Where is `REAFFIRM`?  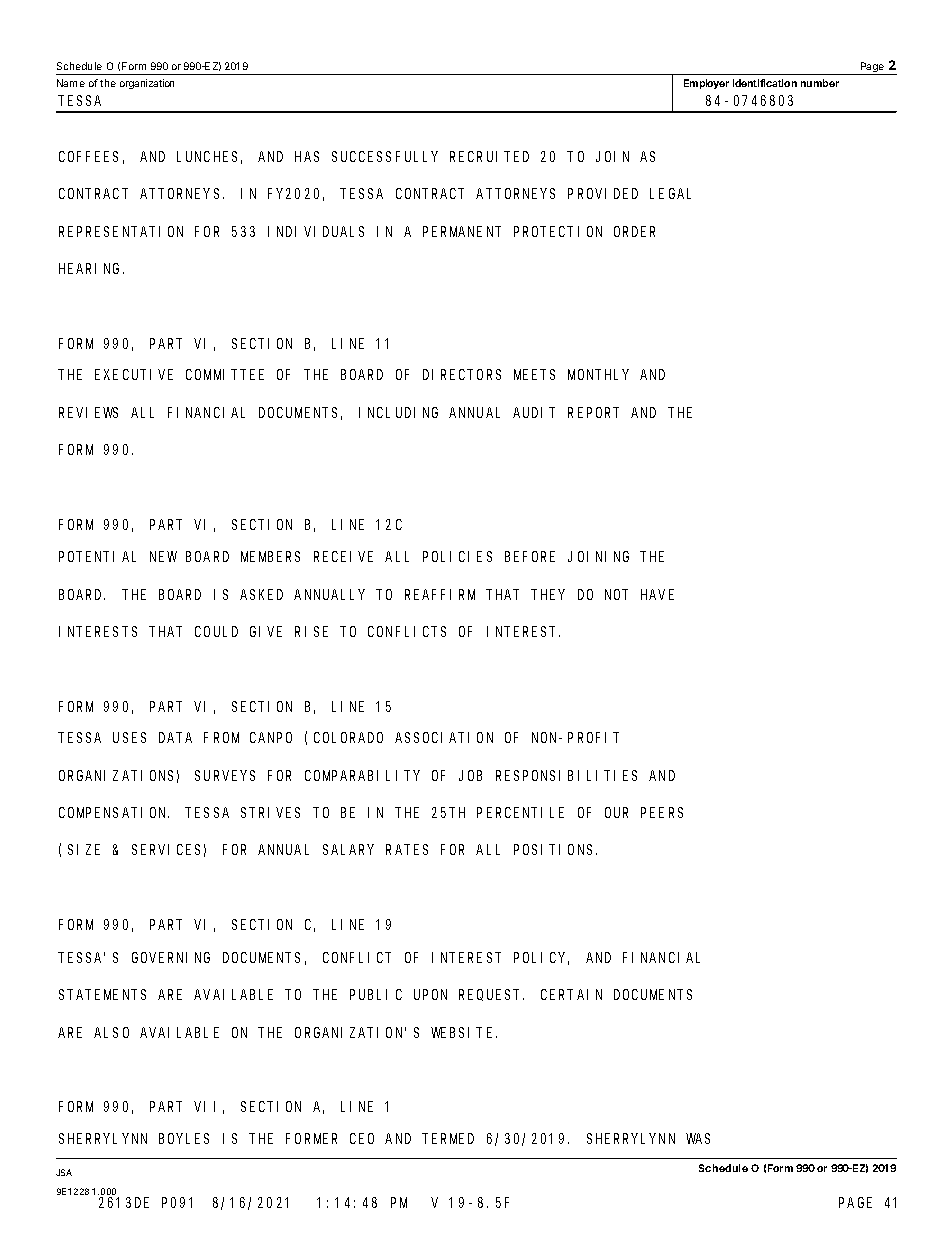
REAFFIRM is located at coordinates (440, 594).
